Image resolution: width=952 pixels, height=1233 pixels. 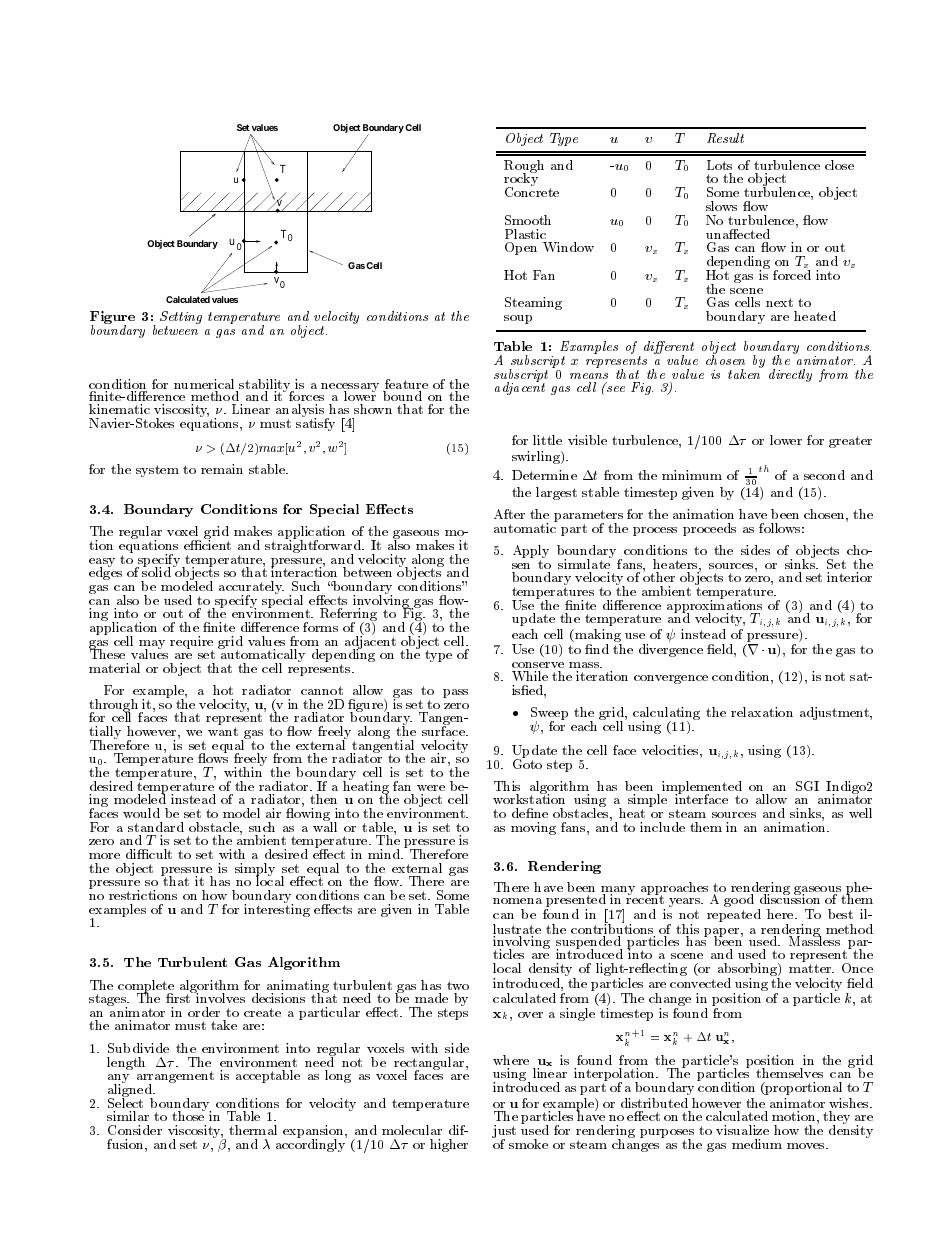 I want to click on visualize, so click(x=742, y=1130).
